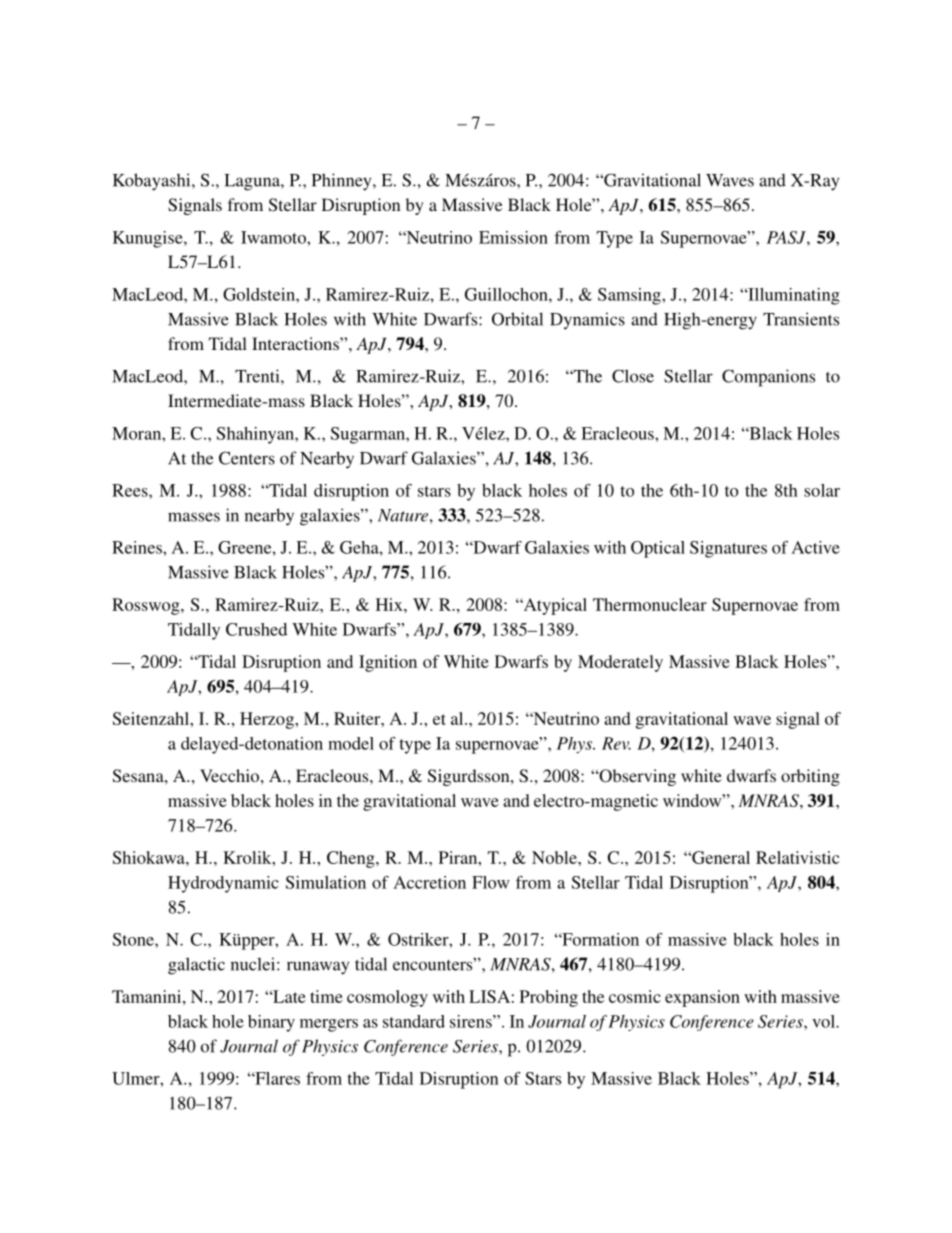 The height and width of the document is (1233, 952). I want to click on orbiting, so click(810, 777).
